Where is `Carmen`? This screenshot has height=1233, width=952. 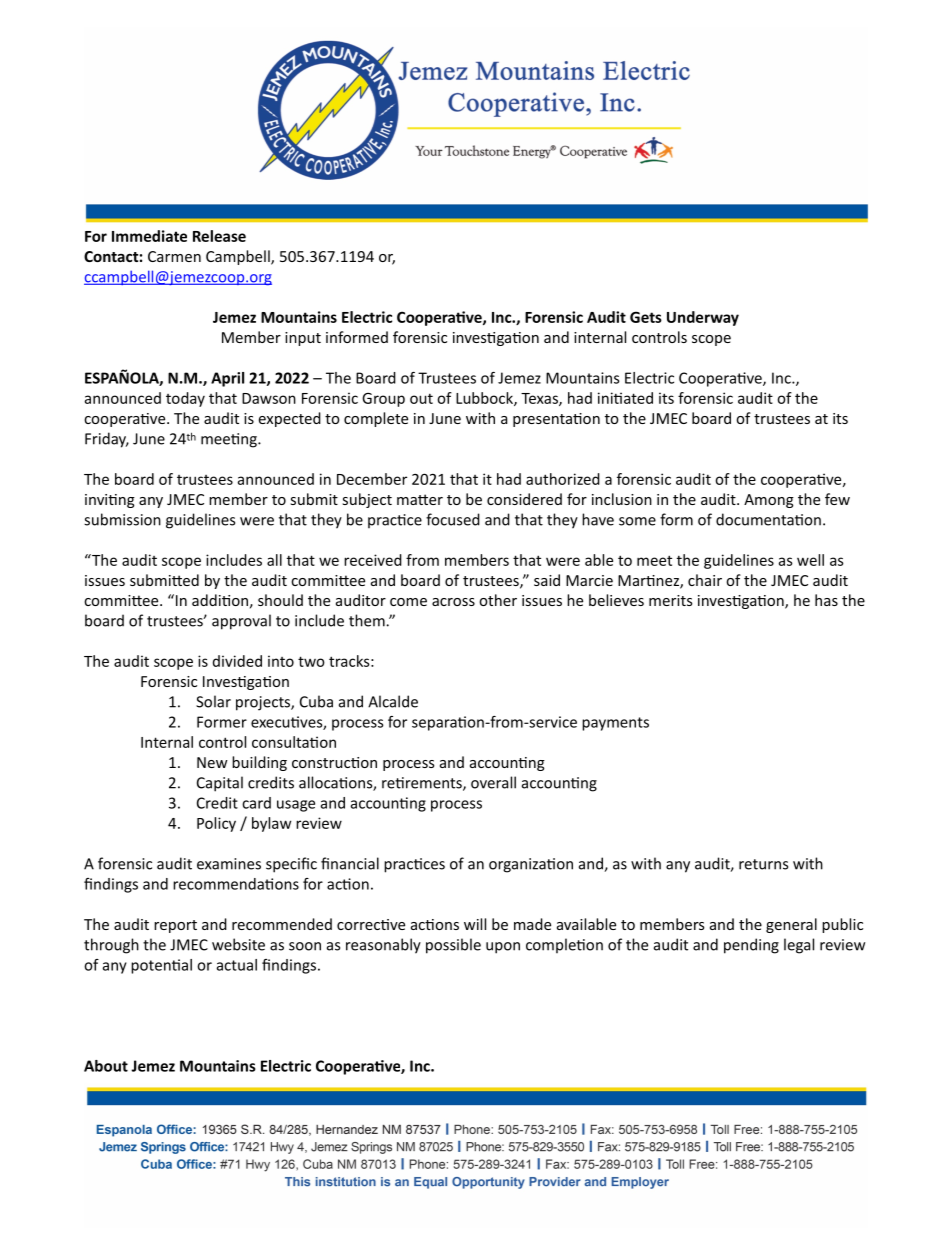 Carmen is located at coordinates (174, 256).
